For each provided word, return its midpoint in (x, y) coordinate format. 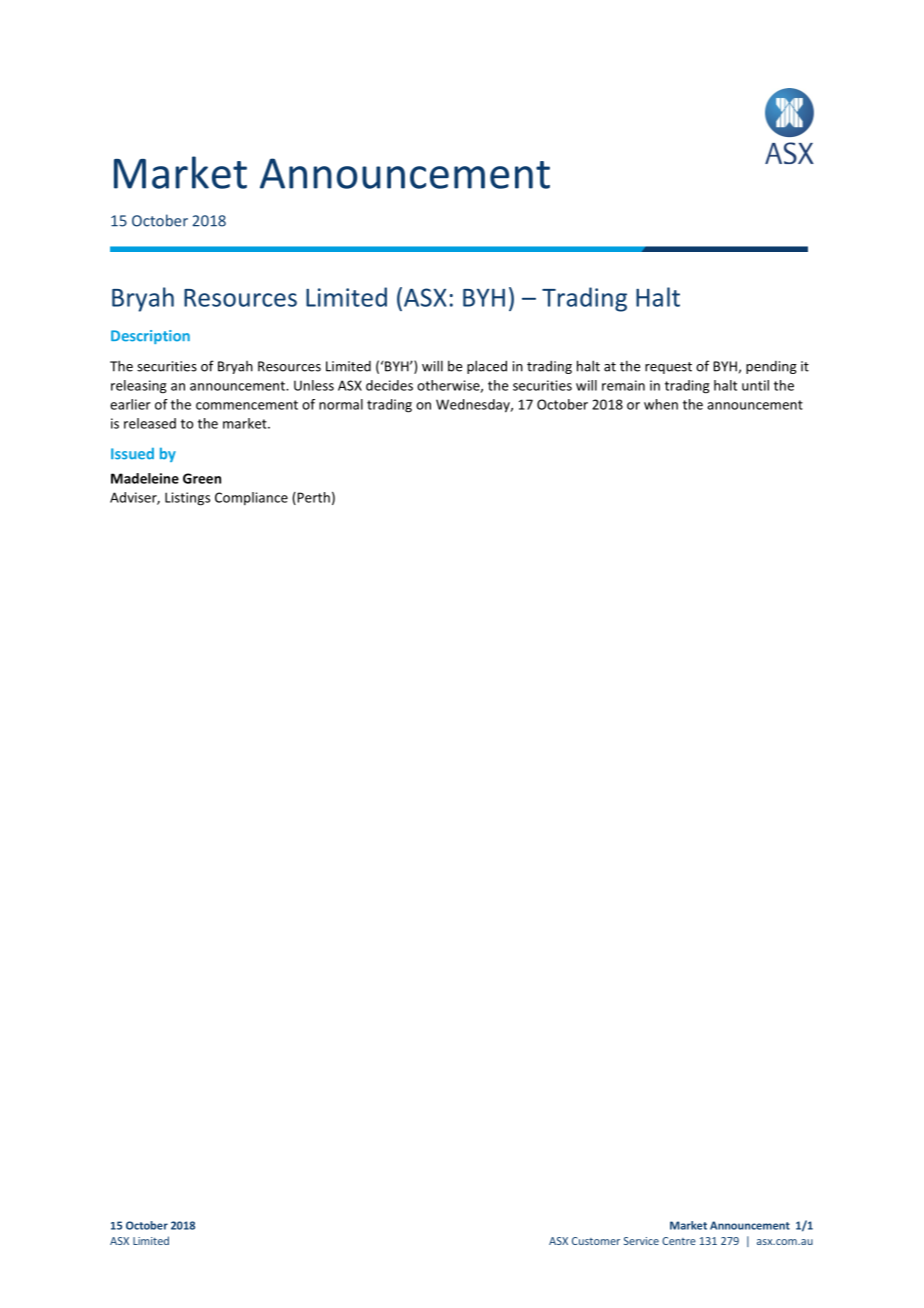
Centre (679, 1241)
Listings (187, 499)
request (668, 368)
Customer (596, 1241)
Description (150, 337)
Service (641, 1241)
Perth (312, 498)
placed (487, 367)
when (661, 404)
